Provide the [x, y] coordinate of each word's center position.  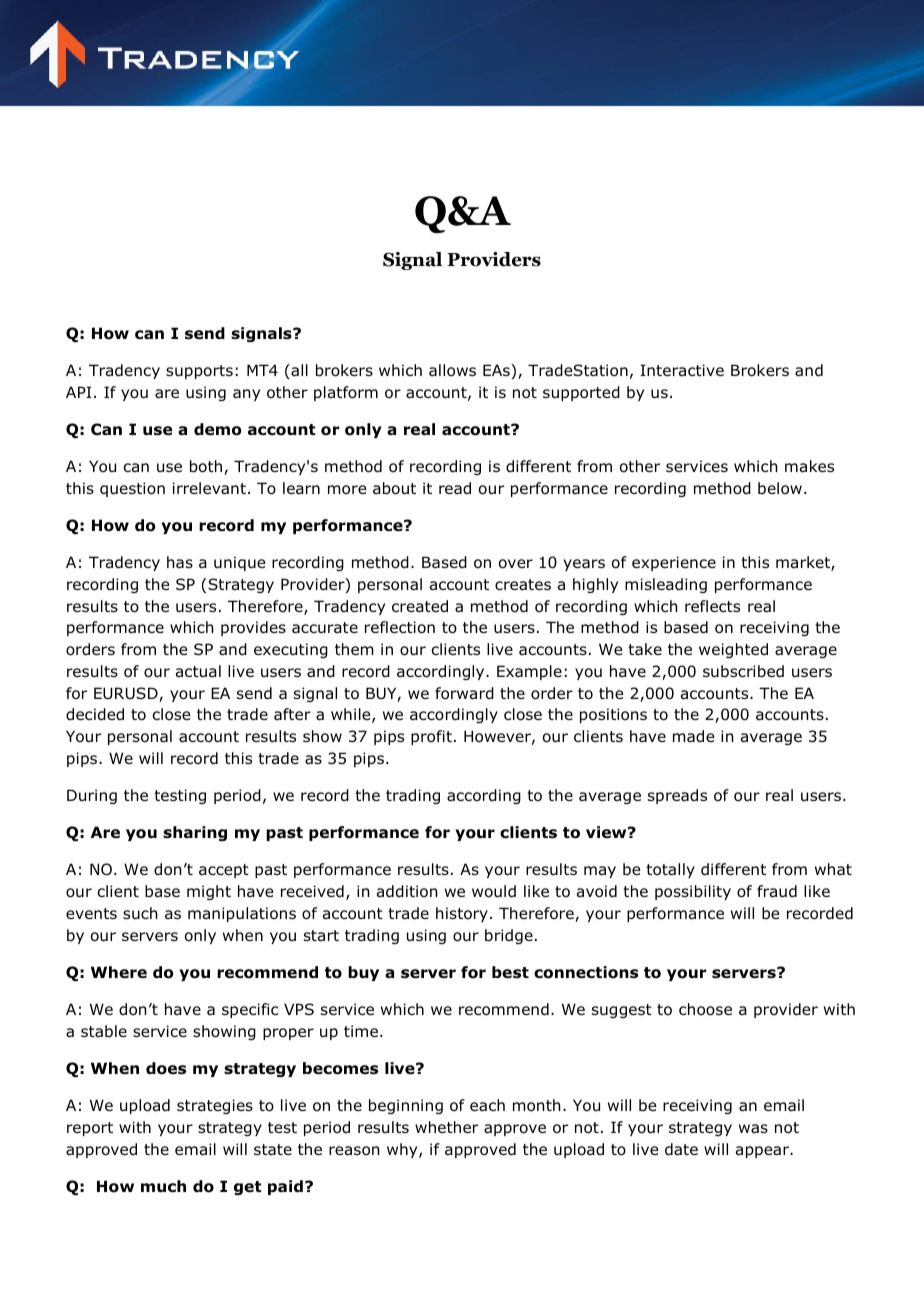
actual [198, 671]
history [462, 914]
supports [199, 372]
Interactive [682, 370]
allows [452, 370]
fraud [777, 891]
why [403, 1150]
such [140, 913]
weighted [733, 650]
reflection [400, 627]
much [163, 1186]
